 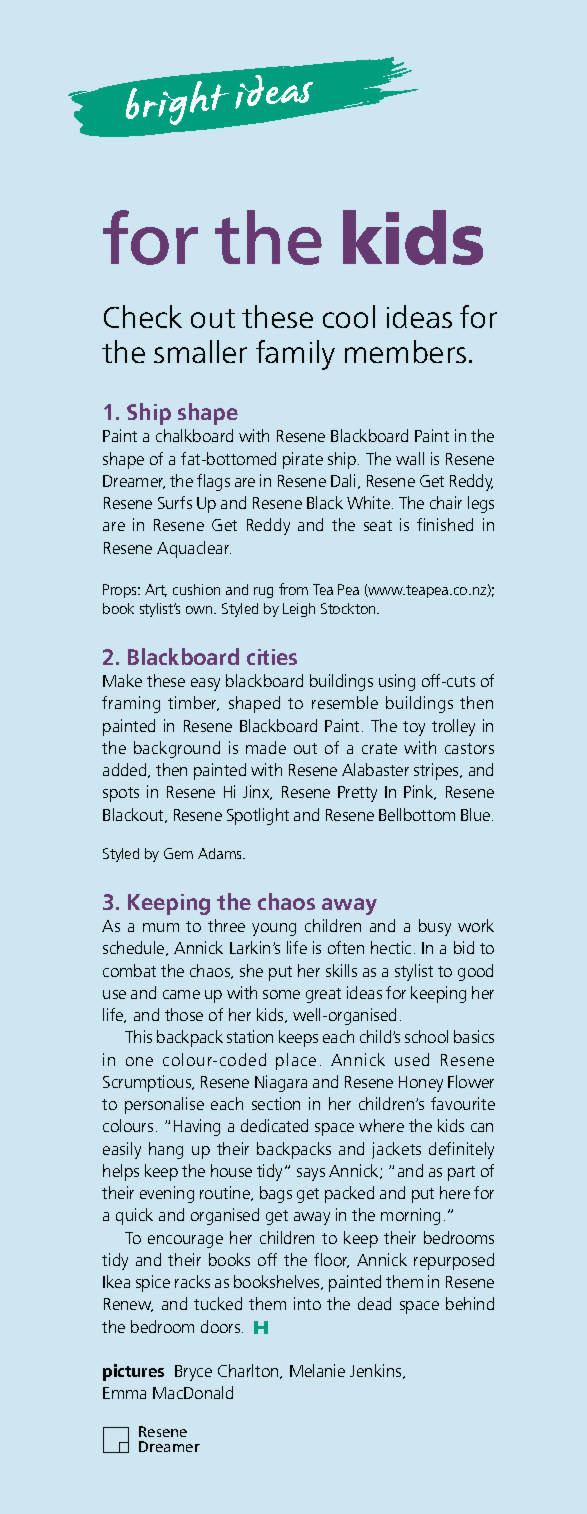 I want to click on family, so click(x=295, y=355).
